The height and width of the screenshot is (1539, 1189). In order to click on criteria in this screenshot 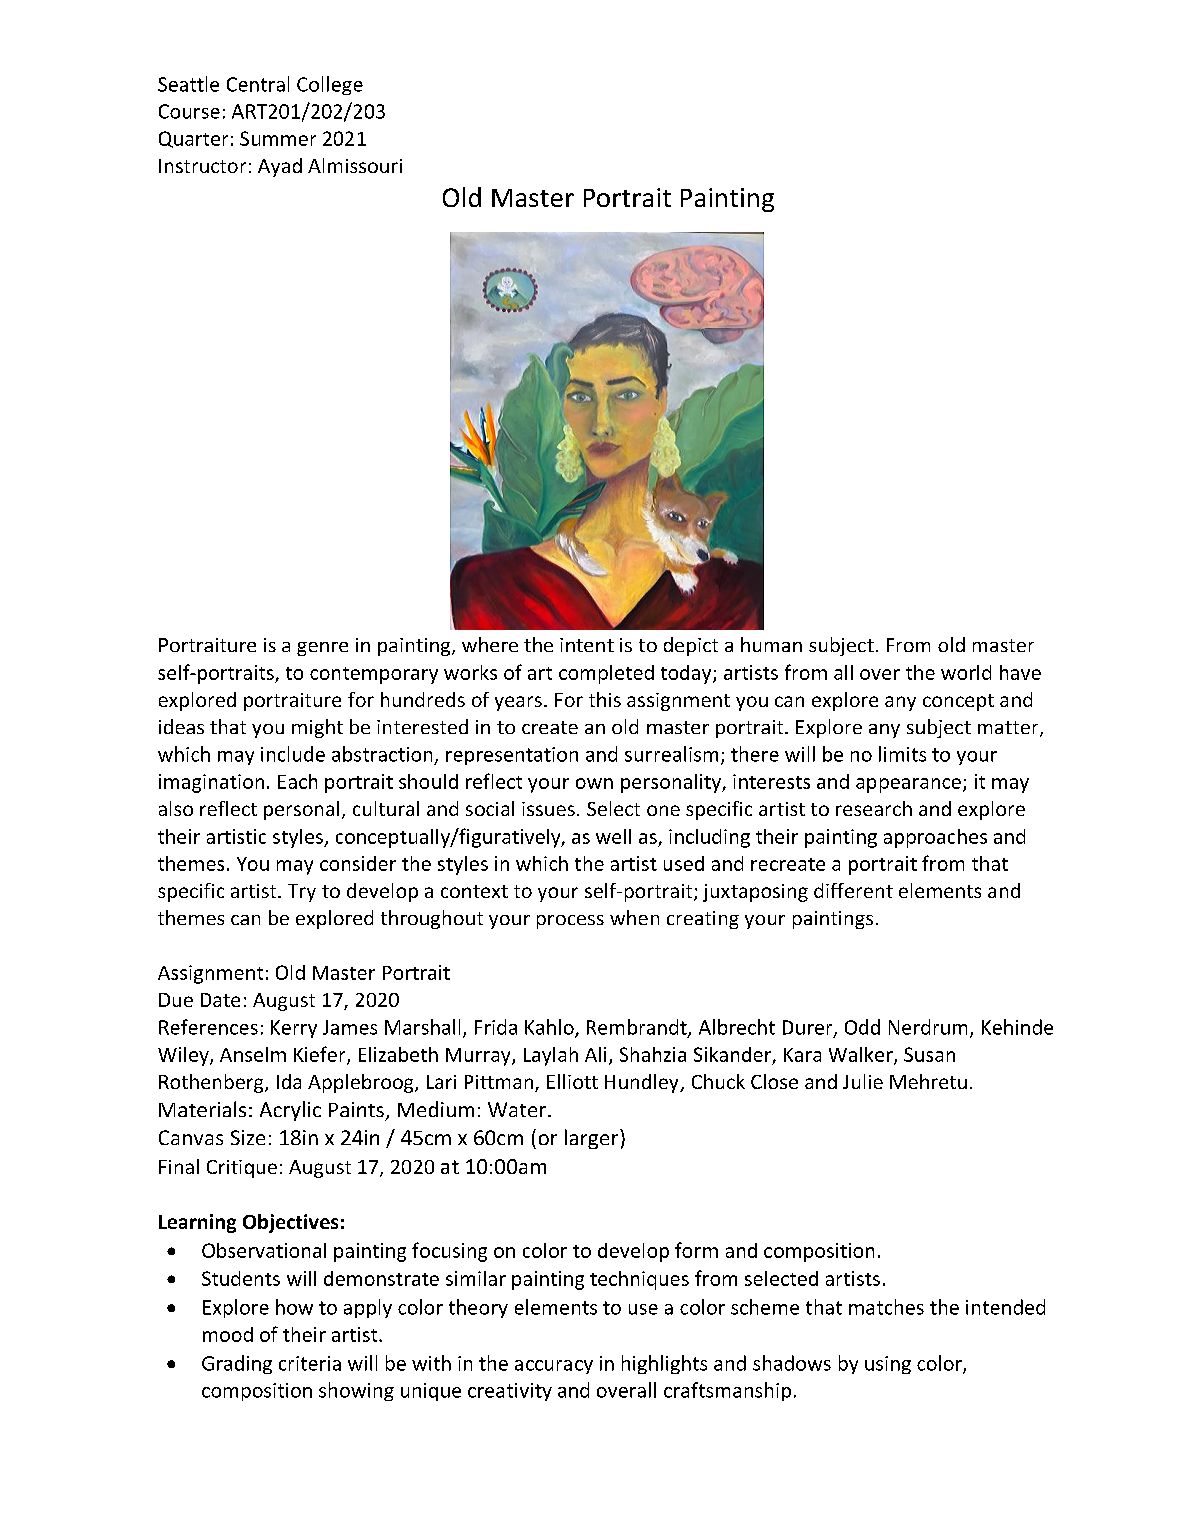, I will do `click(310, 1363)`.
